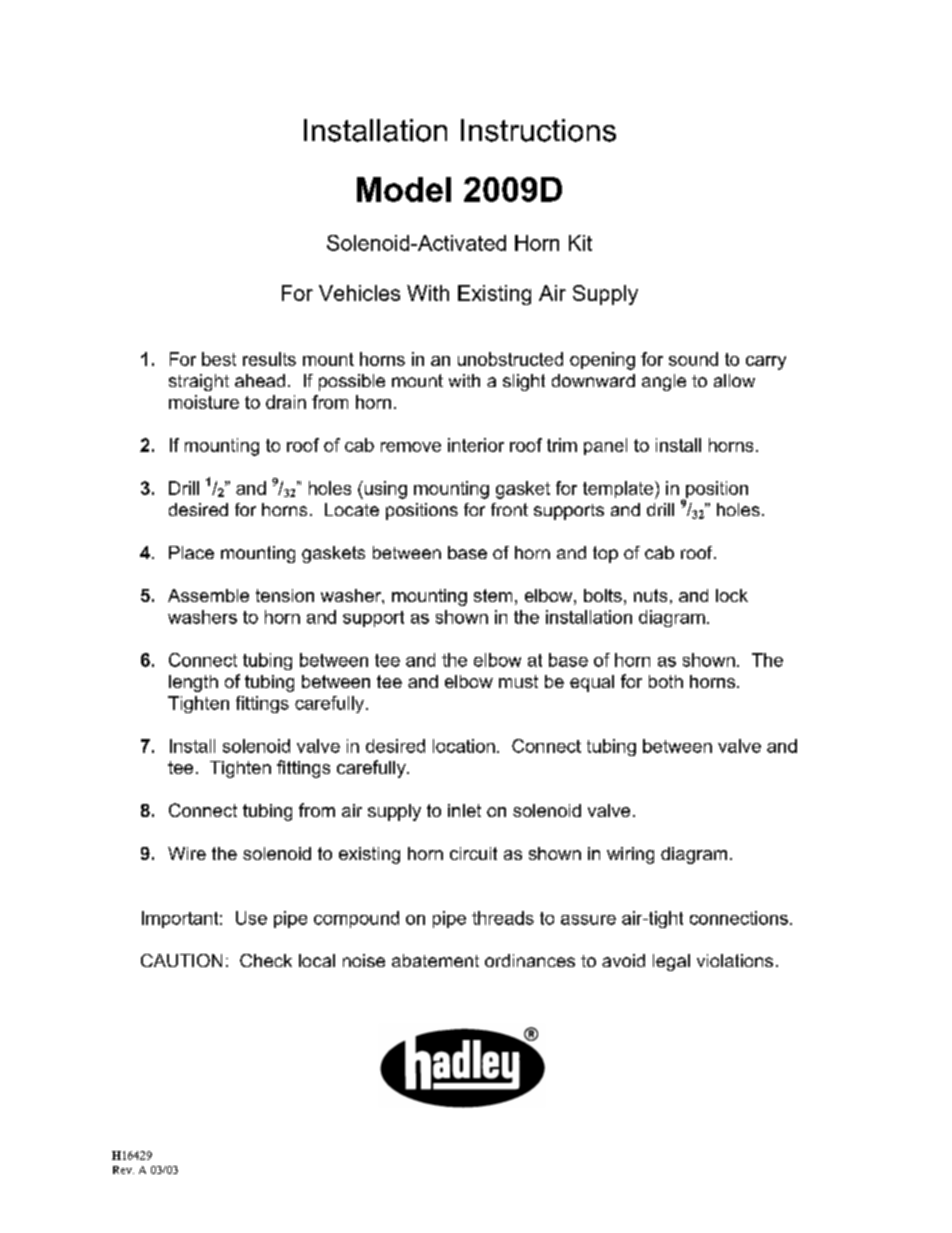 Image resolution: width=952 pixels, height=1233 pixels. Describe the element at coordinates (671, 962) in the image. I see `legal` at that location.
